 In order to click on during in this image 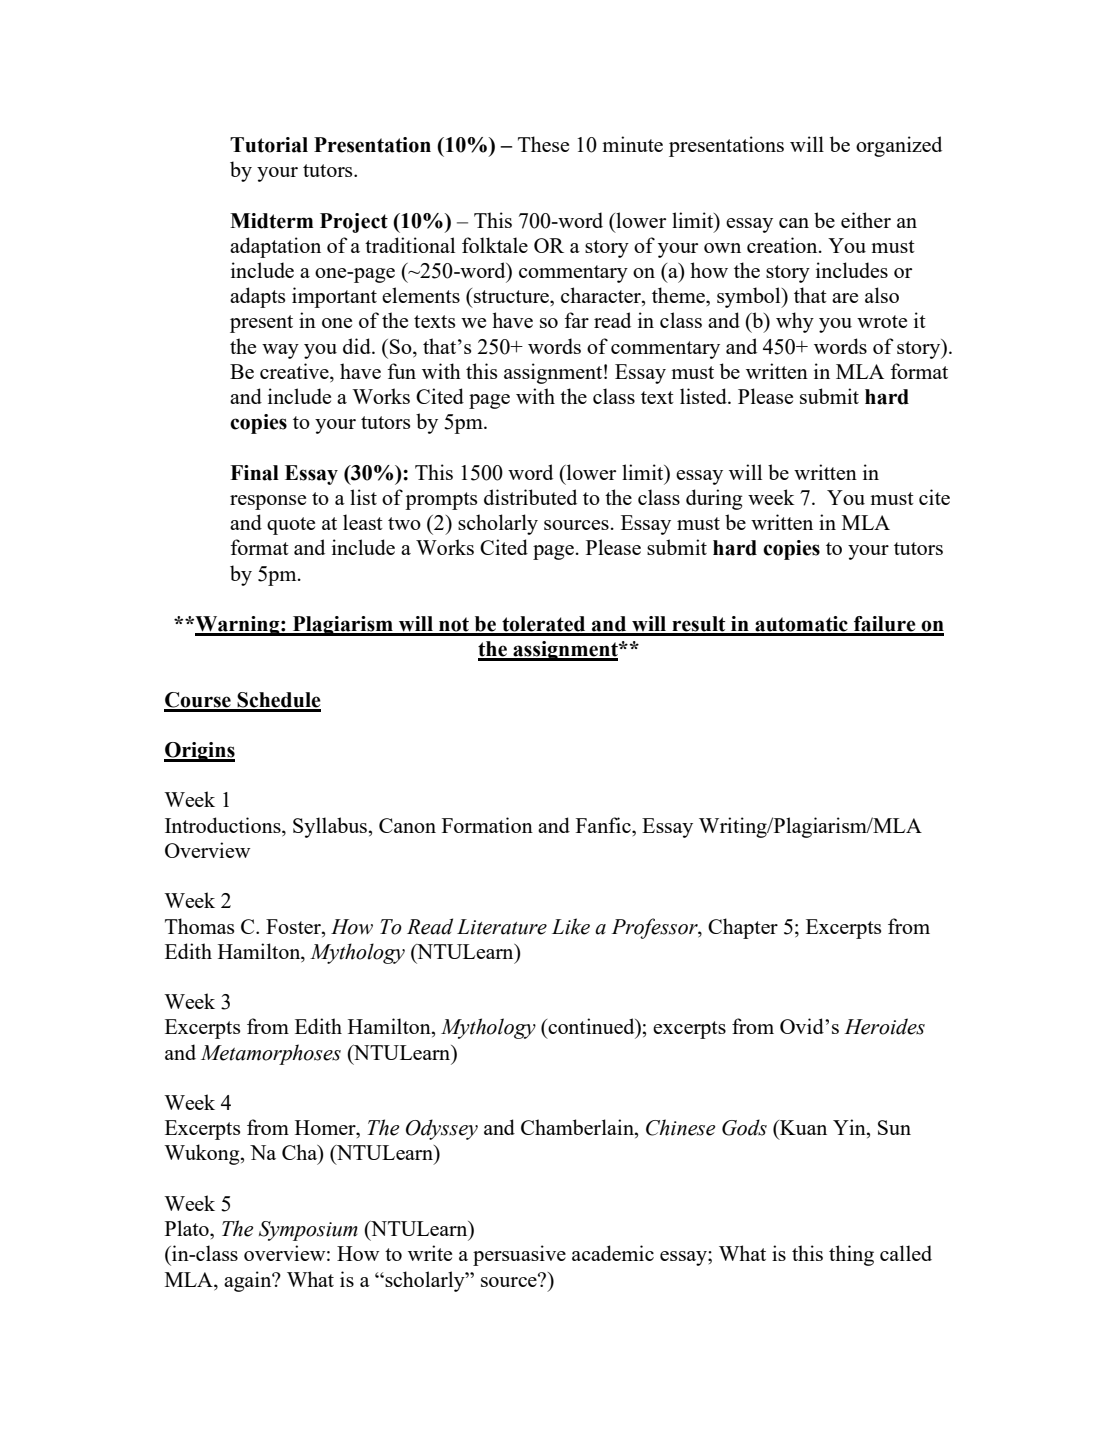, I will do `click(714, 499)`.
